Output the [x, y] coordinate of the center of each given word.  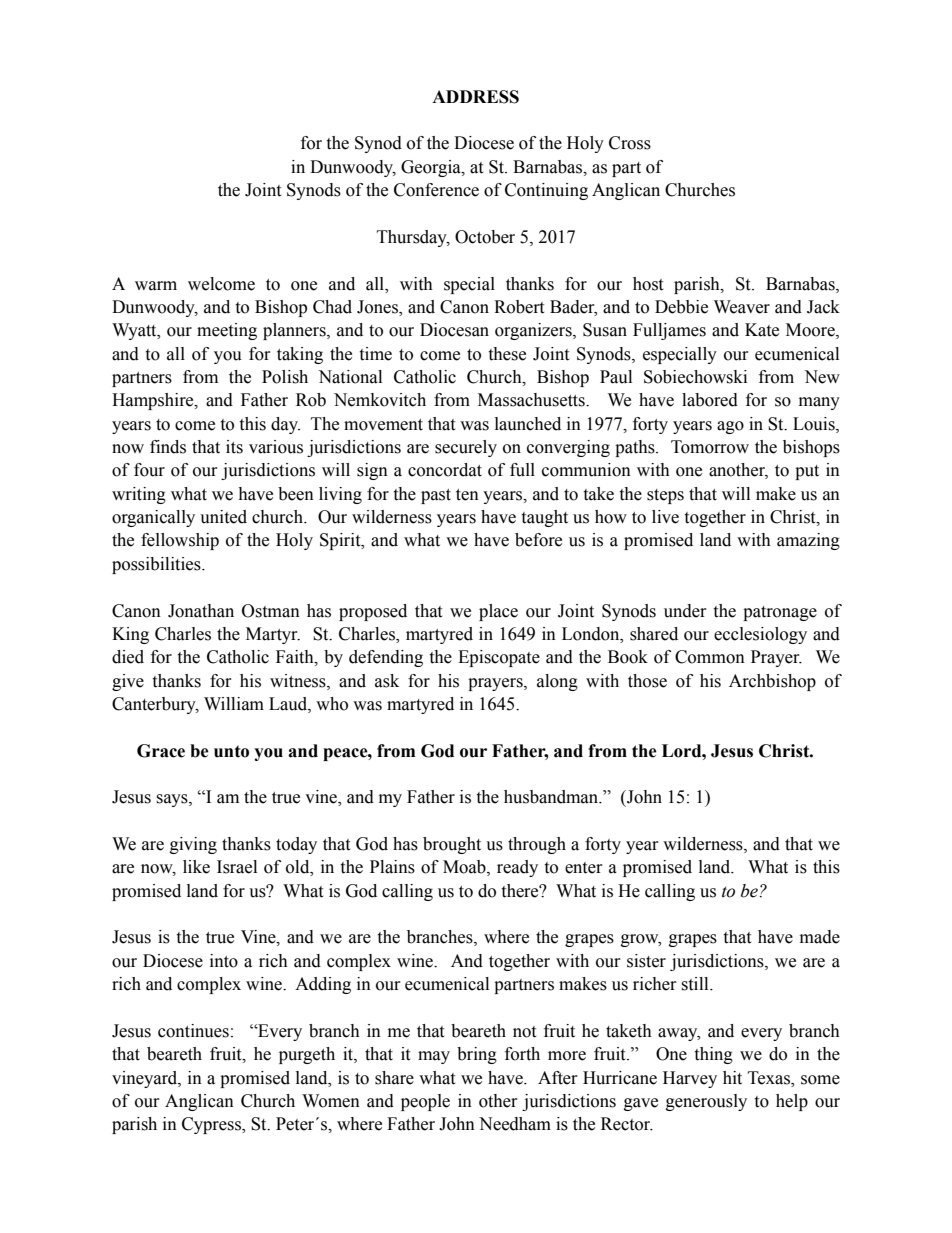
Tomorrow [710, 447]
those [647, 681]
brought [452, 845]
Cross [630, 143]
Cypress [212, 1125]
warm [156, 286]
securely [466, 448]
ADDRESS [475, 97]
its [234, 447]
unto [231, 751]
